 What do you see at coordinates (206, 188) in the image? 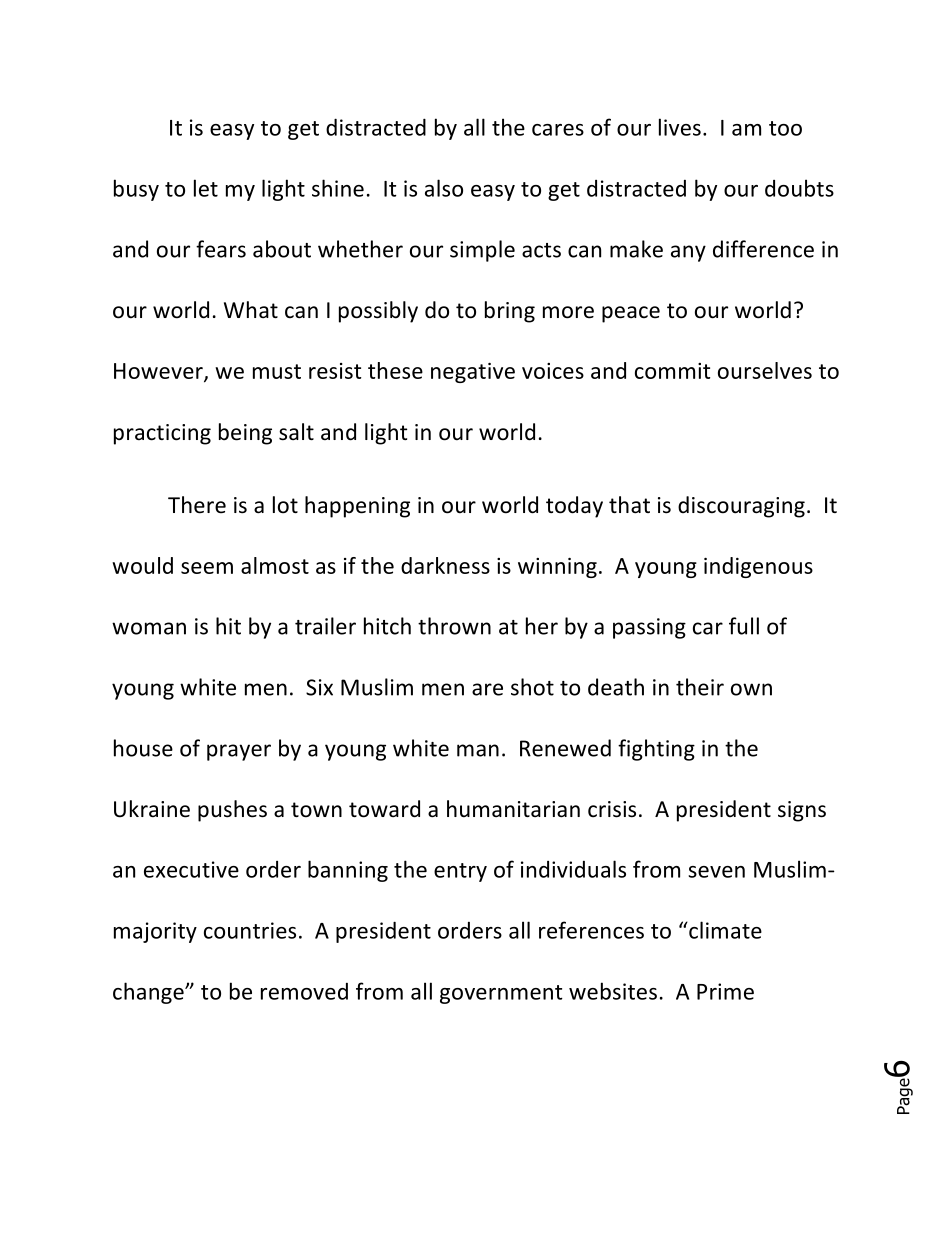
I see `let` at bounding box center [206, 188].
